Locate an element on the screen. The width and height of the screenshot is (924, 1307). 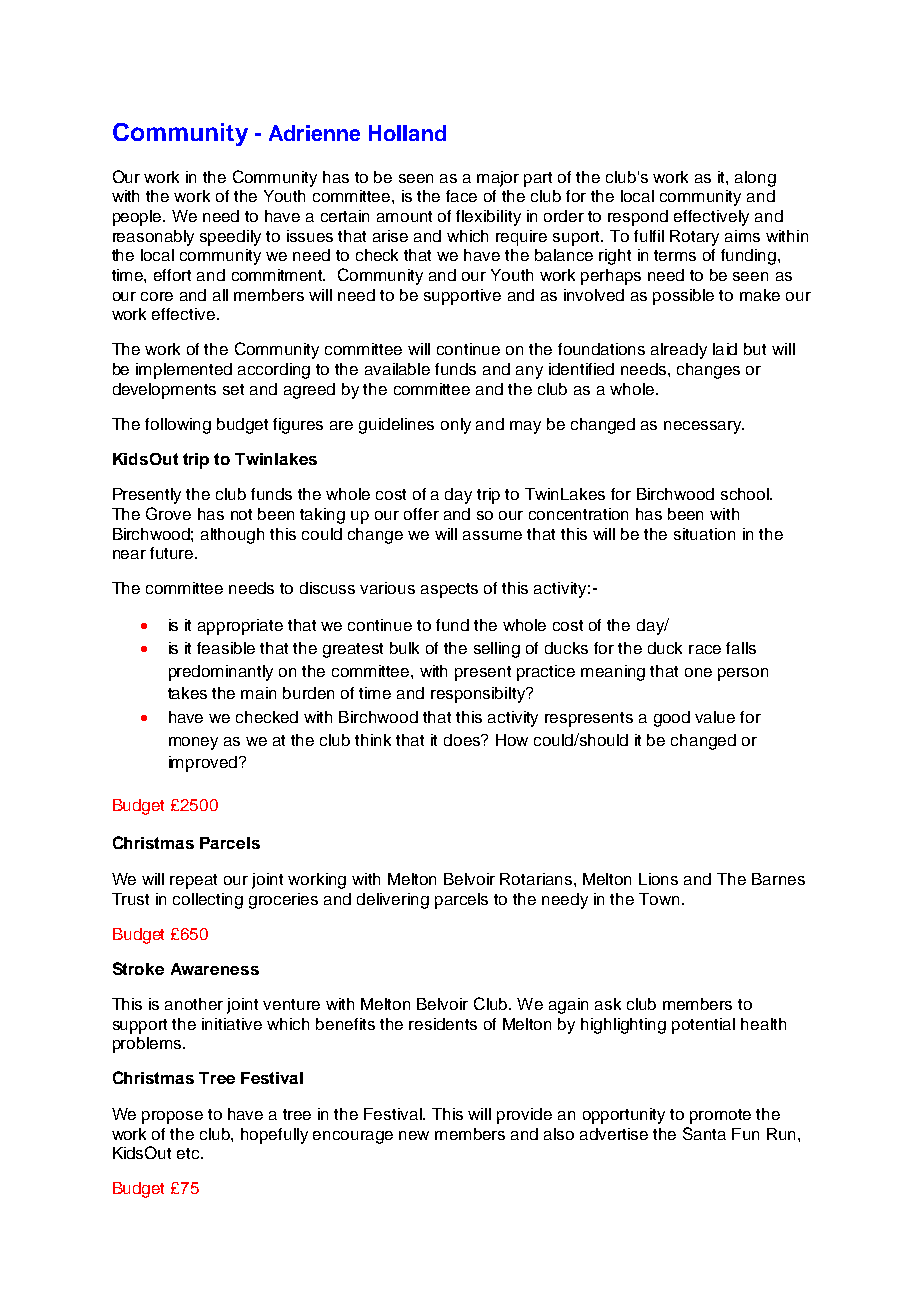
Santa is located at coordinates (704, 1133).
